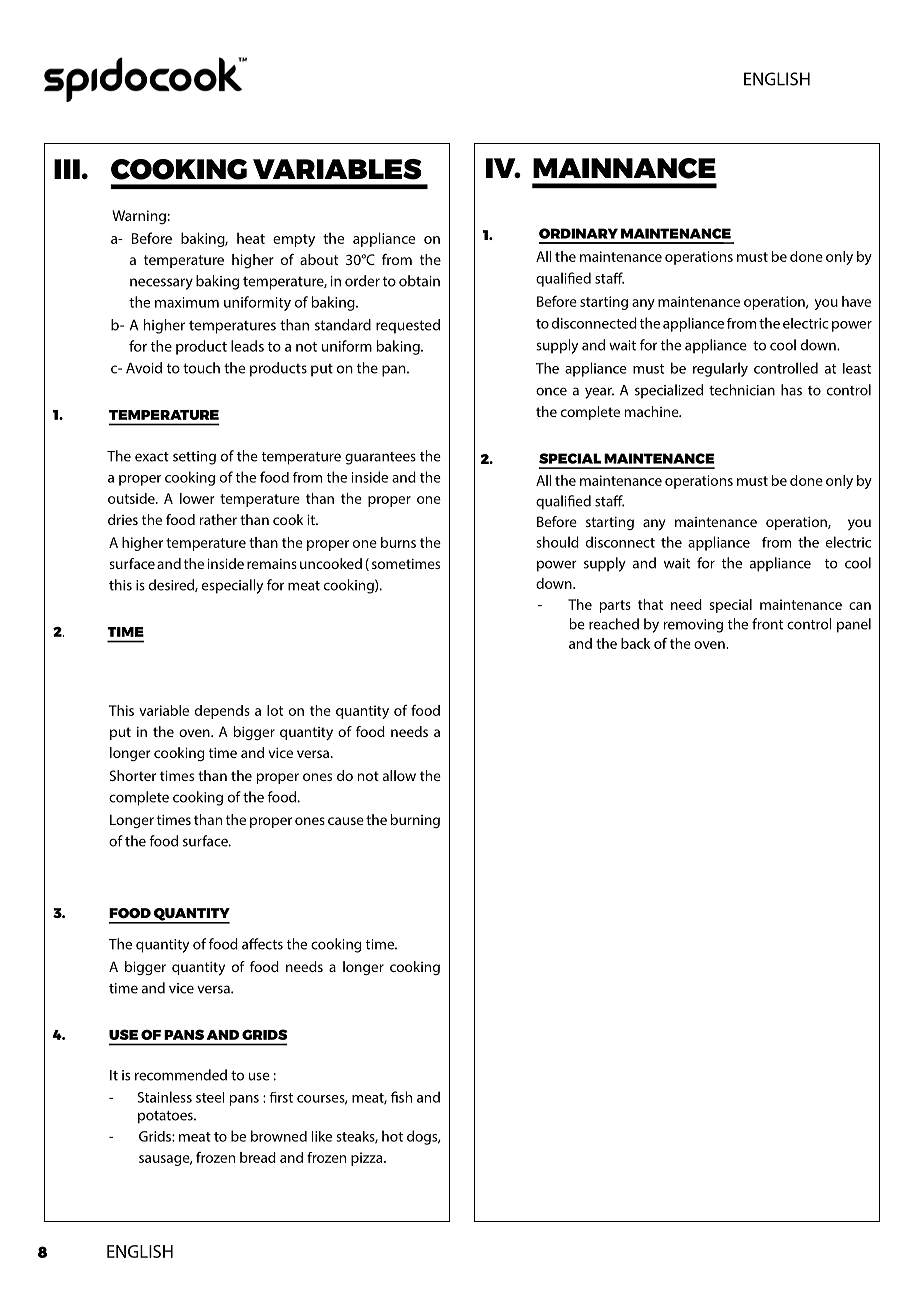 The width and height of the screenshot is (924, 1308). What do you see at coordinates (578, 233) in the screenshot?
I see `ORDINARY` at bounding box center [578, 233].
